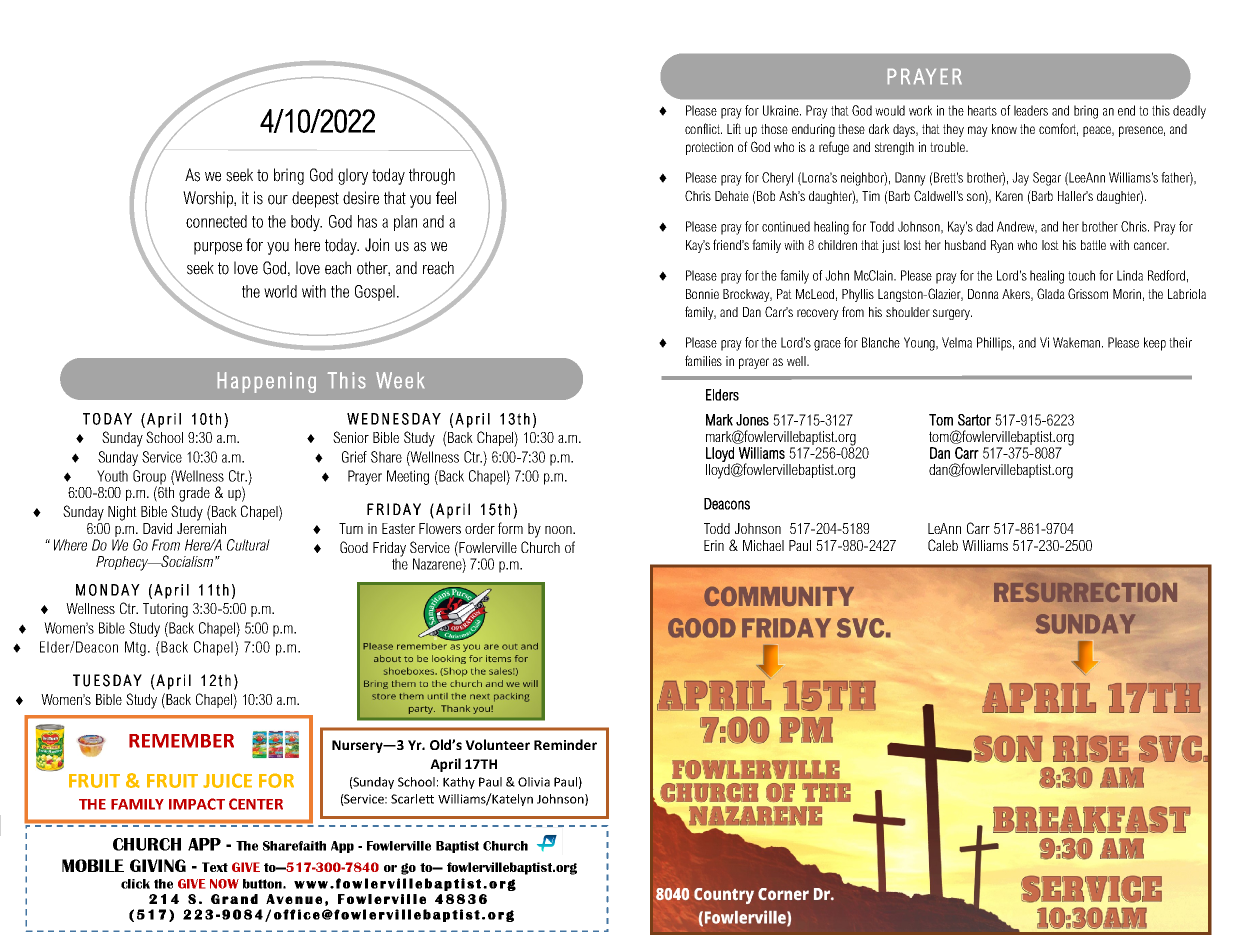  What do you see at coordinates (943, 545) in the screenshot?
I see `Caleb` at bounding box center [943, 545].
